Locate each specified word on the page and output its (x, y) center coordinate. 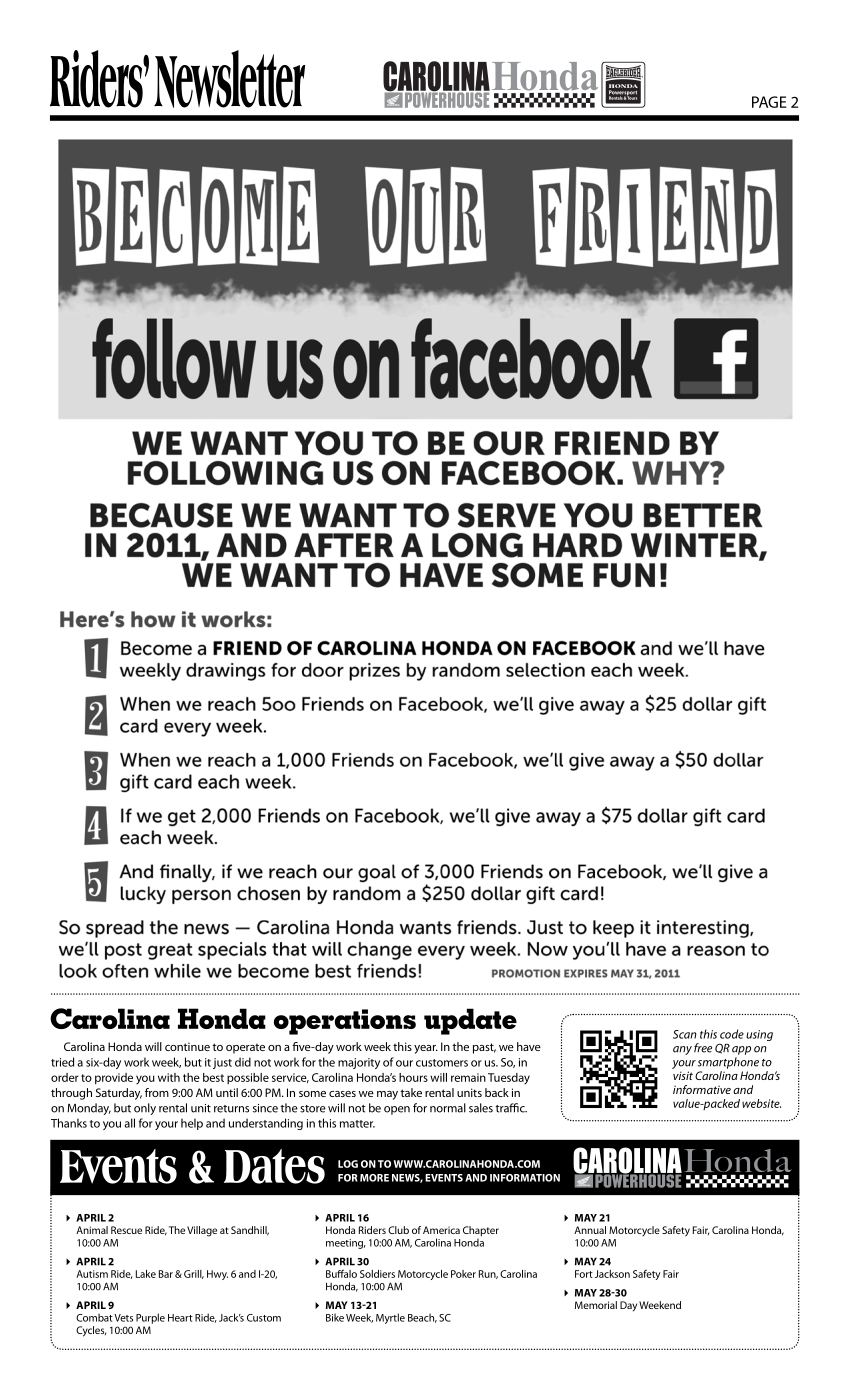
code (732, 1034)
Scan (685, 1034)
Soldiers (377, 1274)
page (769, 102)
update (470, 1021)
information (525, 1178)
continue (187, 1046)
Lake (146, 1274)
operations (345, 1022)
